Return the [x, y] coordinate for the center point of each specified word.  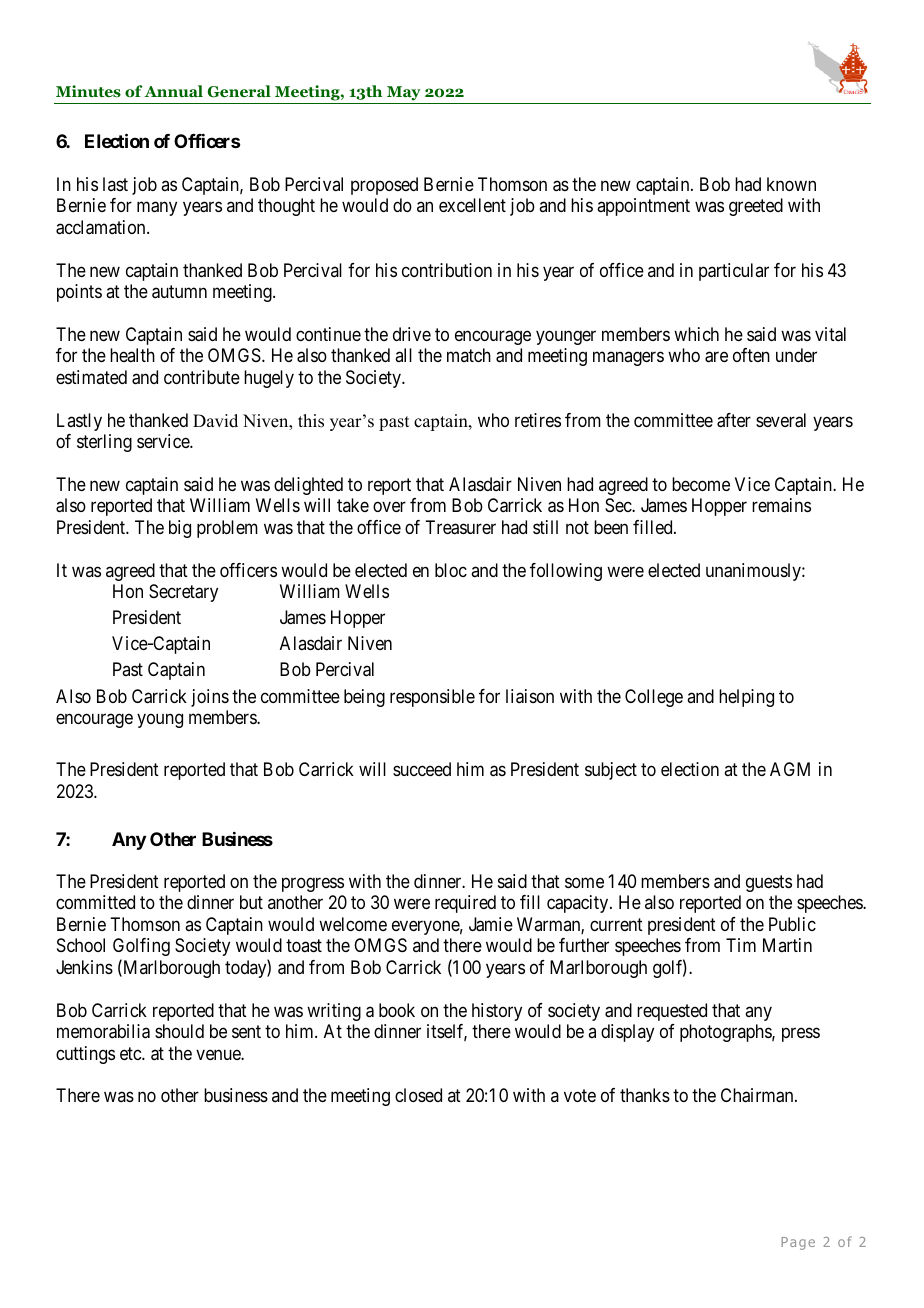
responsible [432, 698]
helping [746, 698]
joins [210, 698]
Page [798, 1243]
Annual [173, 91]
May [404, 95]
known [791, 184]
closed [418, 1095]
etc [131, 1053]
